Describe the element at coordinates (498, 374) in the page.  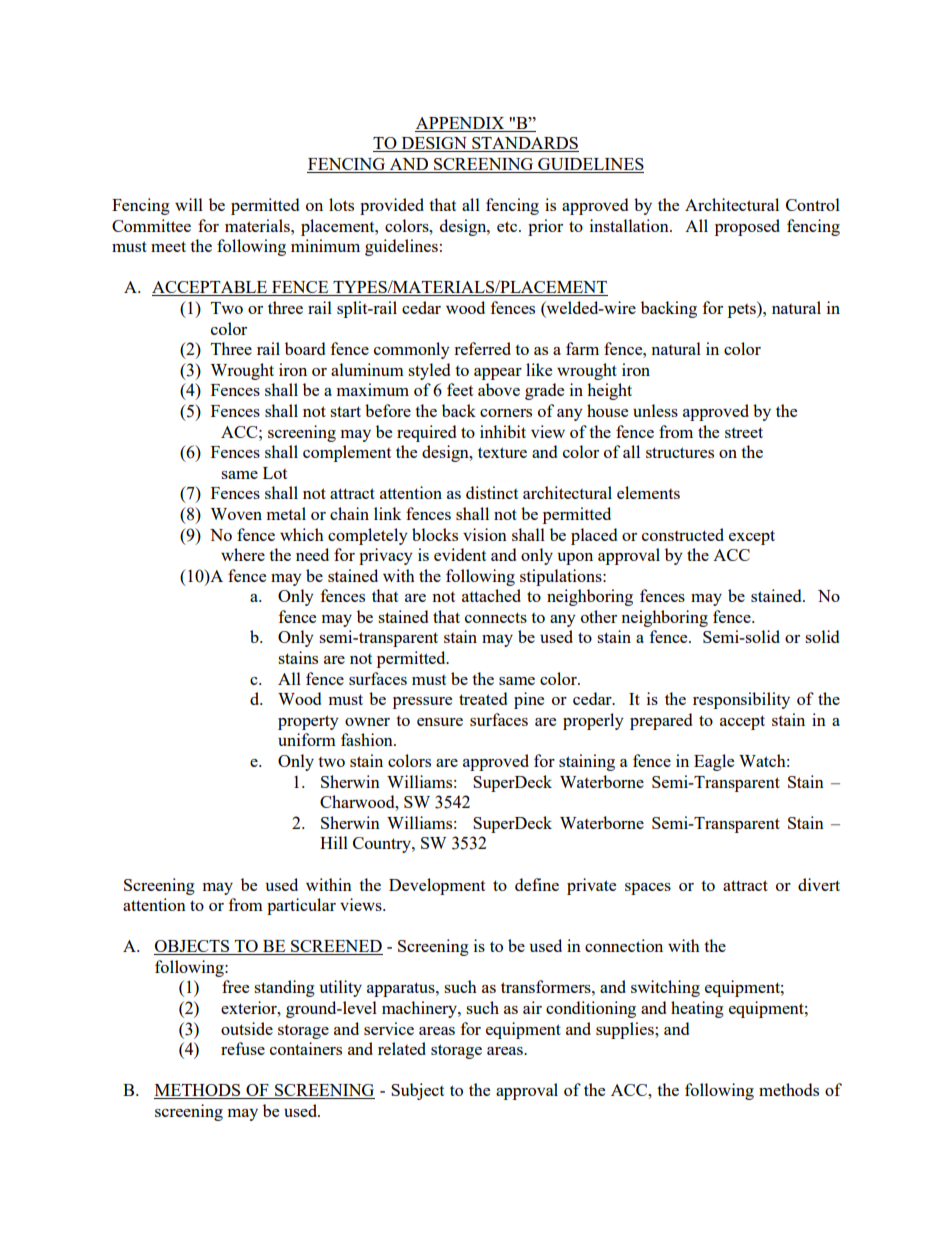
I see `appear` at that location.
